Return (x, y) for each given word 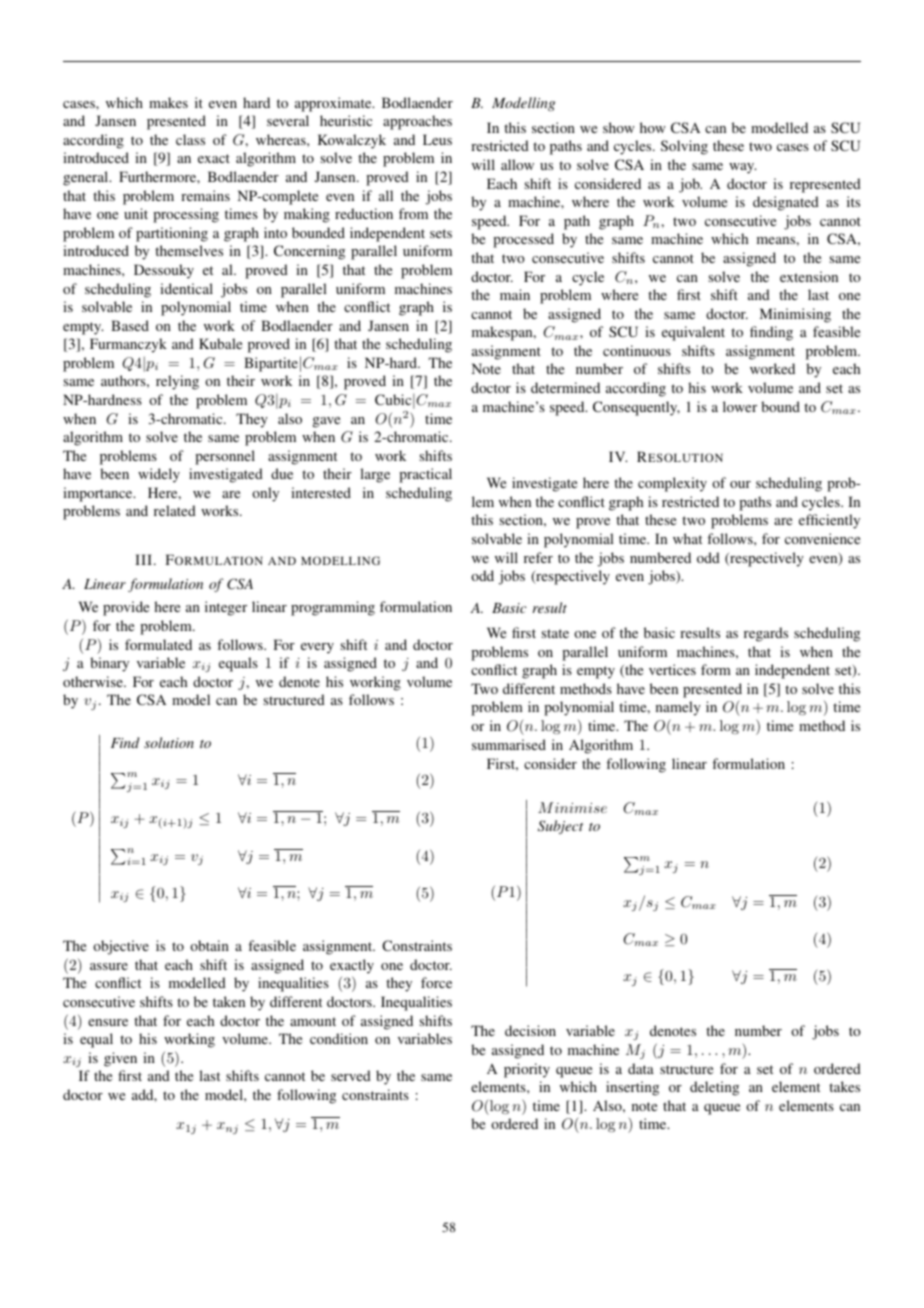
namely (678, 708)
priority (527, 1070)
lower (740, 406)
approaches (417, 122)
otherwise (94, 681)
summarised (509, 744)
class (190, 139)
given (120, 1059)
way (742, 168)
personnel (225, 457)
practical (425, 475)
